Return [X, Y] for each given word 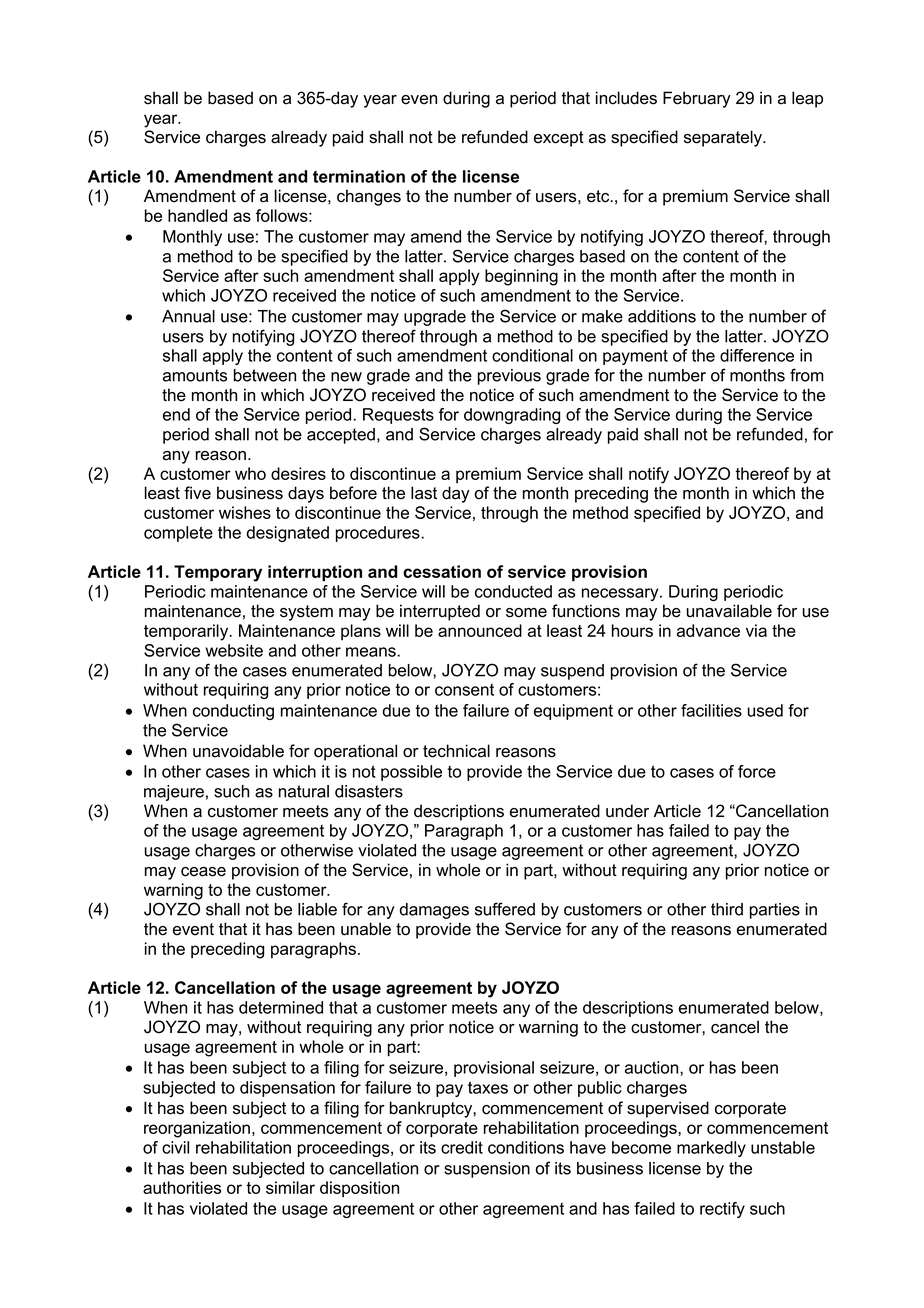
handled [197, 215]
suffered [505, 909]
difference [757, 355]
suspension [487, 1170]
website [234, 650]
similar [290, 1187]
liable [317, 909]
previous [509, 377]
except [559, 139]
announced [480, 630]
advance [708, 630]
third [727, 909]
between [265, 375]
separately [724, 138]
